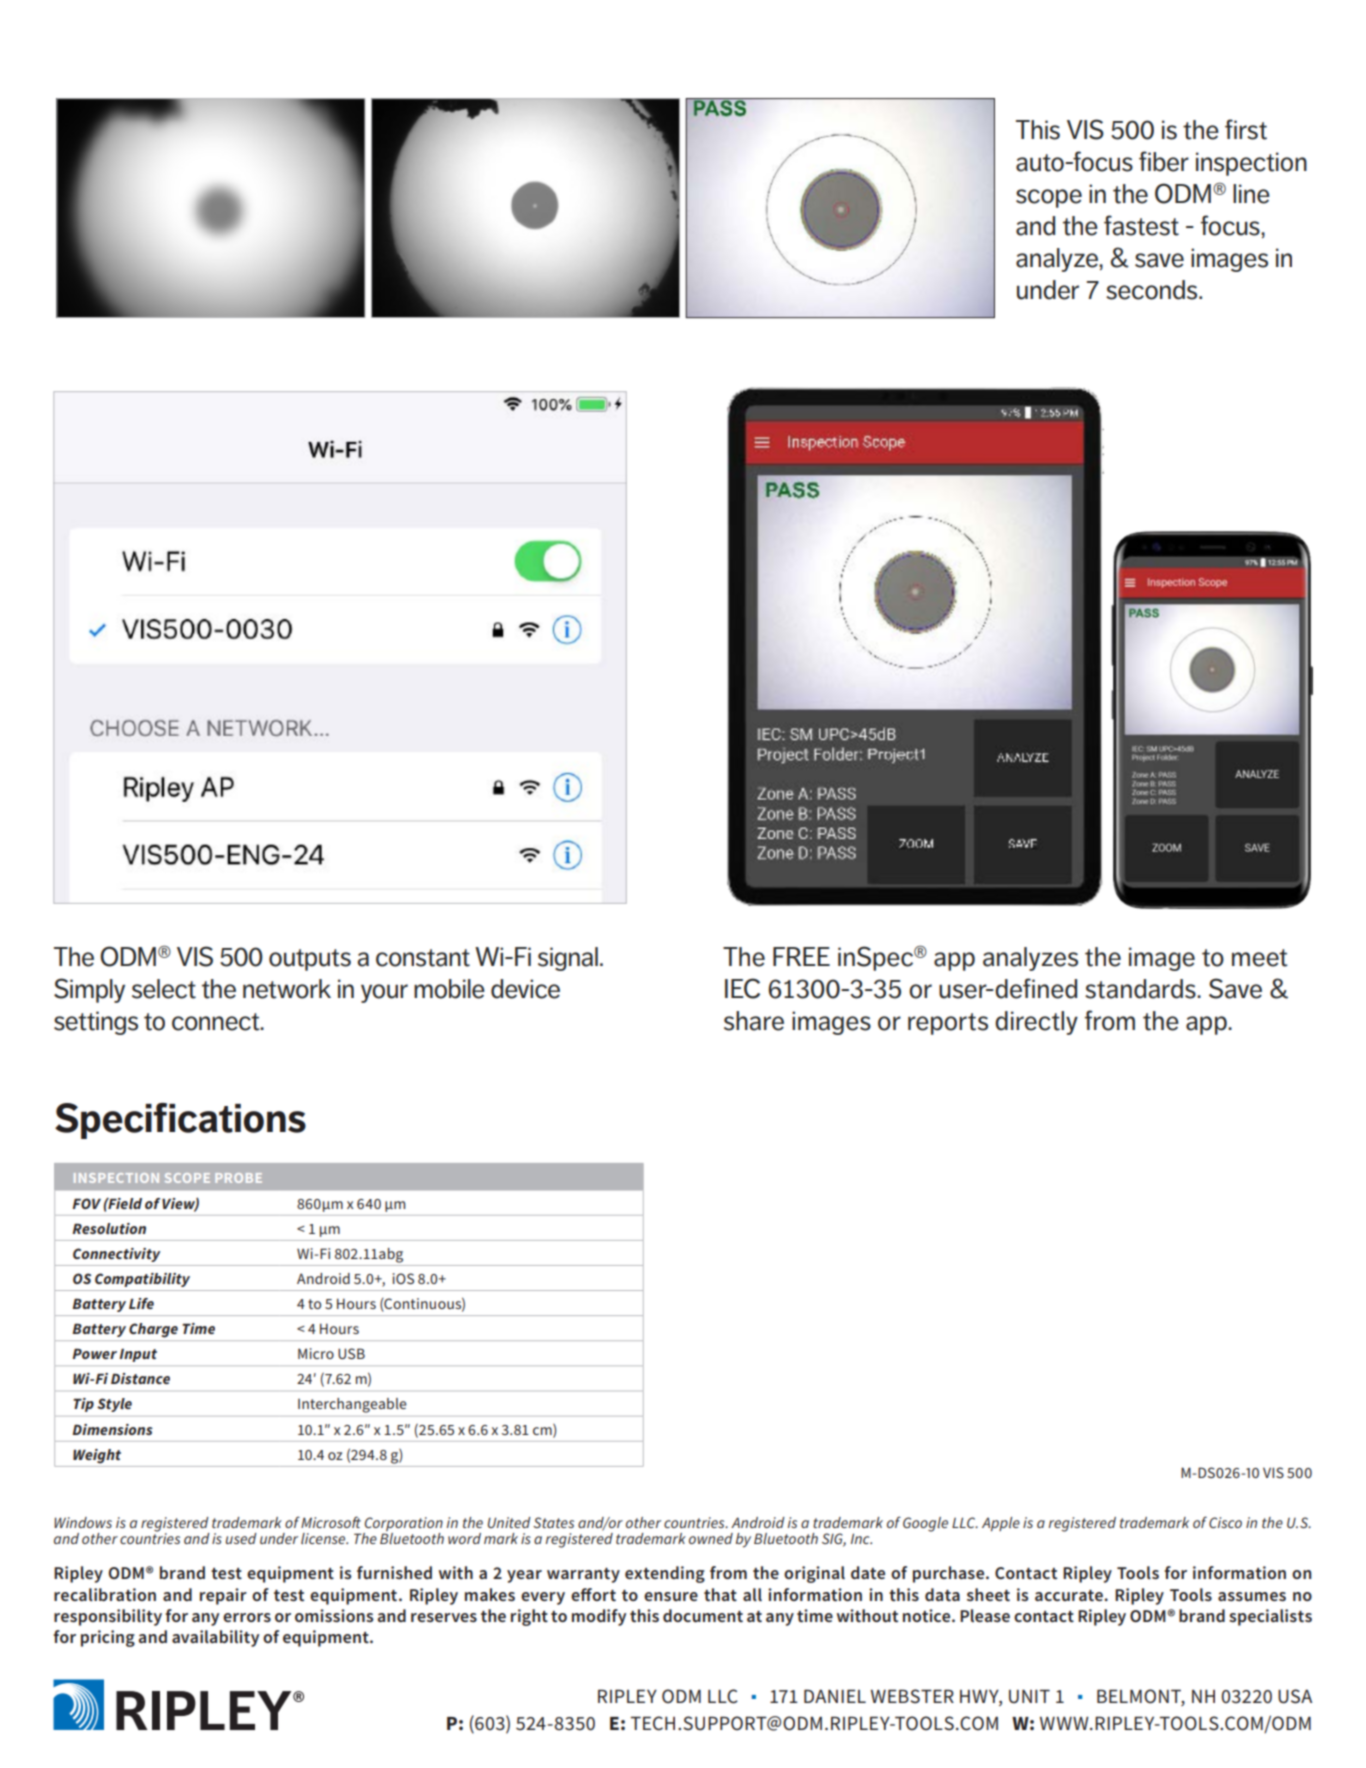 Image resolution: width=1366 pixels, height=1768 pixels. What do you see at coordinates (1225, 1522) in the screenshot?
I see `Cisco` at bounding box center [1225, 1522].
